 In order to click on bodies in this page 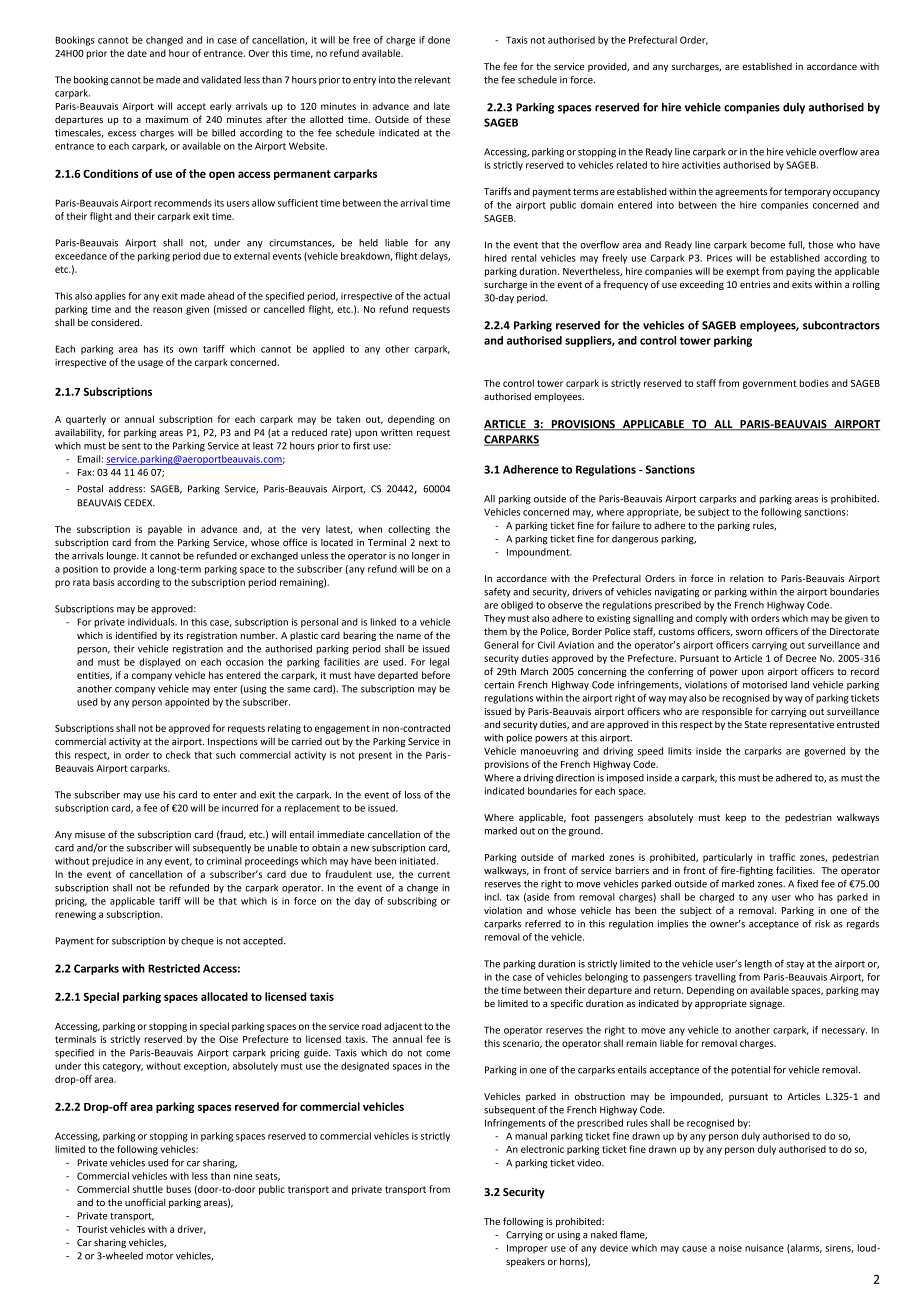, I will do `click(814, 383)`.
